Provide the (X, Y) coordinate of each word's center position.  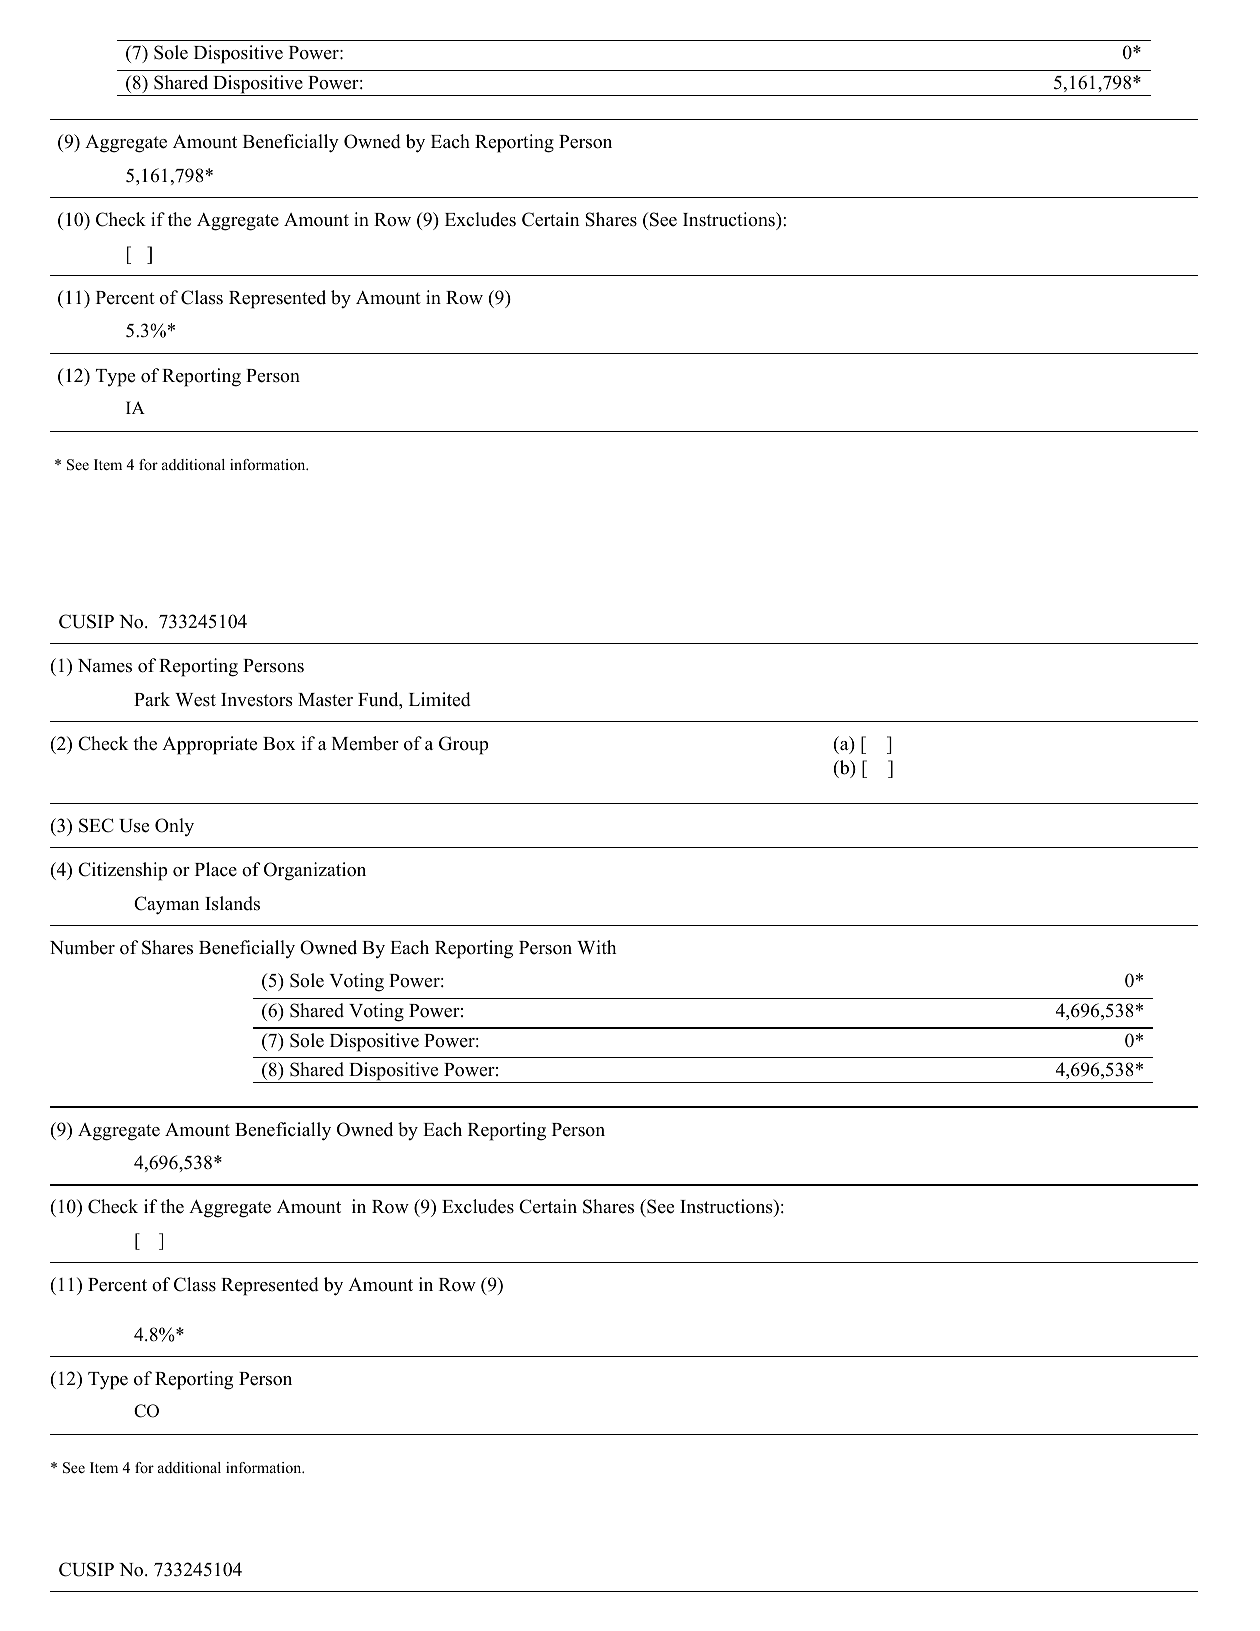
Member (365, 743)
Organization (315, 871)
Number (82, 947)
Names (105, 666)
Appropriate (209, 745)
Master (325, 700)
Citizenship (122, 871)
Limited (440, 699)
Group (463, 745)
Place (216, 869)
